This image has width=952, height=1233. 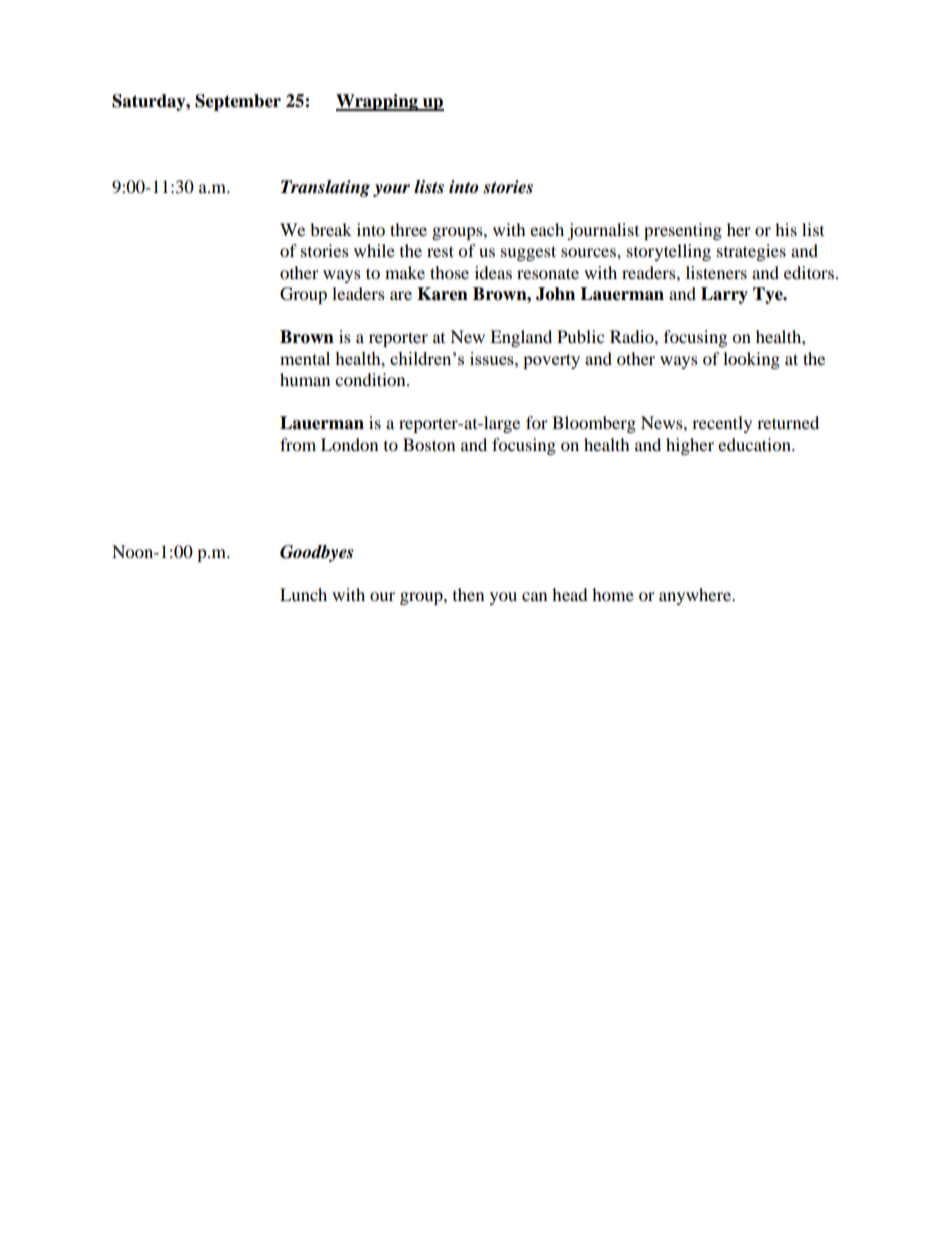 What do you see at coordinates (238, 102) in the image?
I see `September` at bounding box center [238, 102].
